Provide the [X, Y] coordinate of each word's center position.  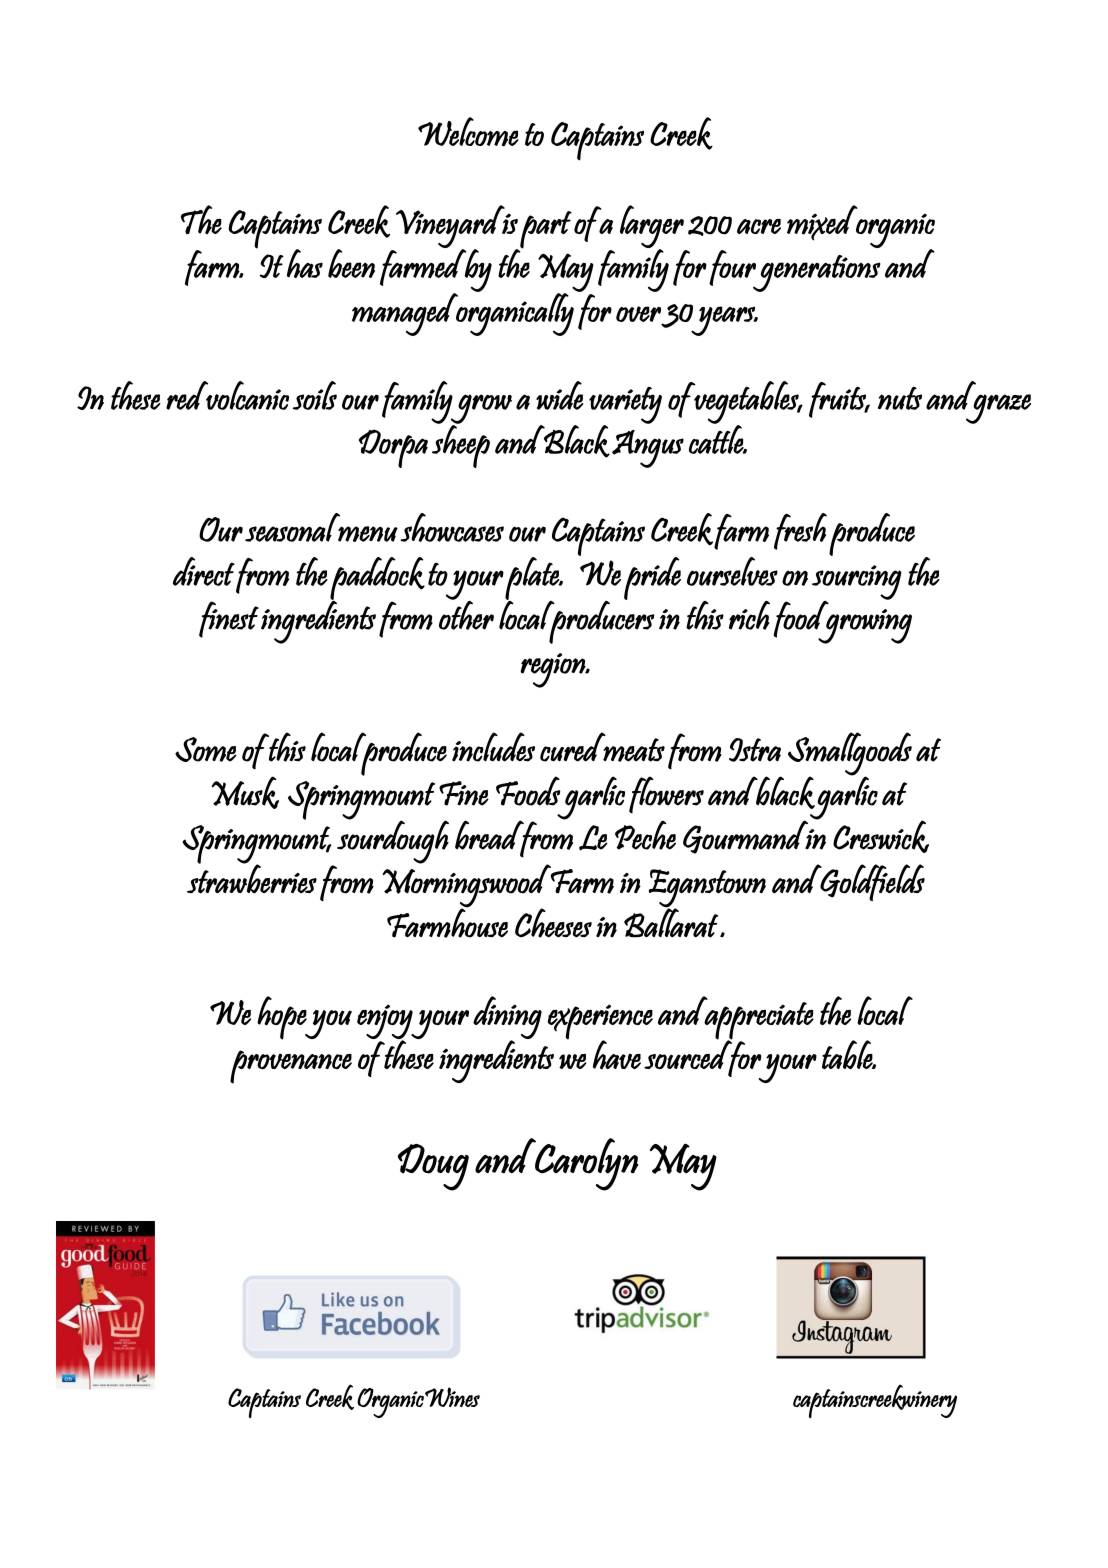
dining [507, 1018]
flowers [666, 795]
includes [493, 747]
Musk [245, 792]
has [305, 263]
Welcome [468, 132]
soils [315, 395]
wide [560, 395]
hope [283, 1018]
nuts [900, 398]
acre [759, 226]
